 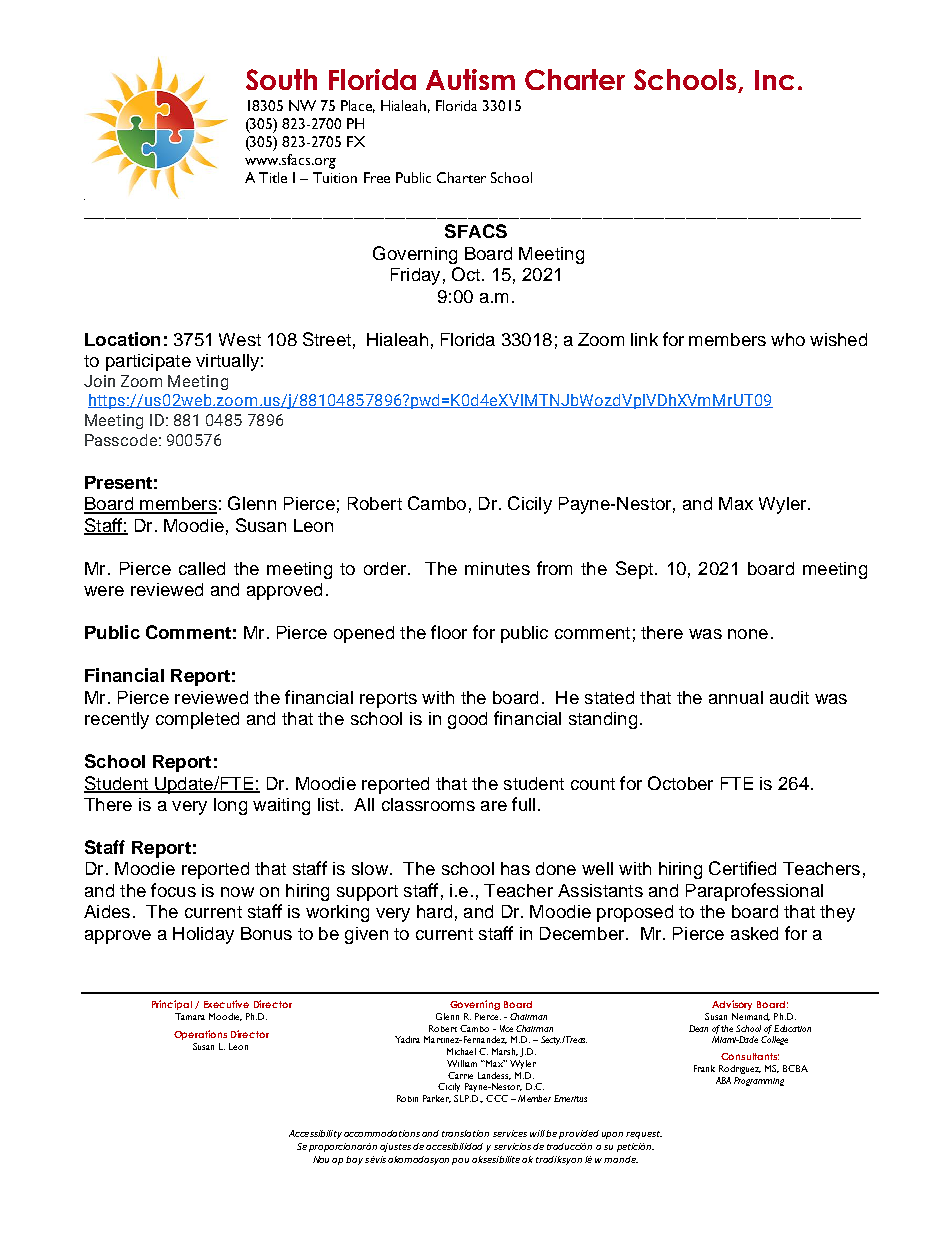 I want to click on who, so click(x=788, y=339).
